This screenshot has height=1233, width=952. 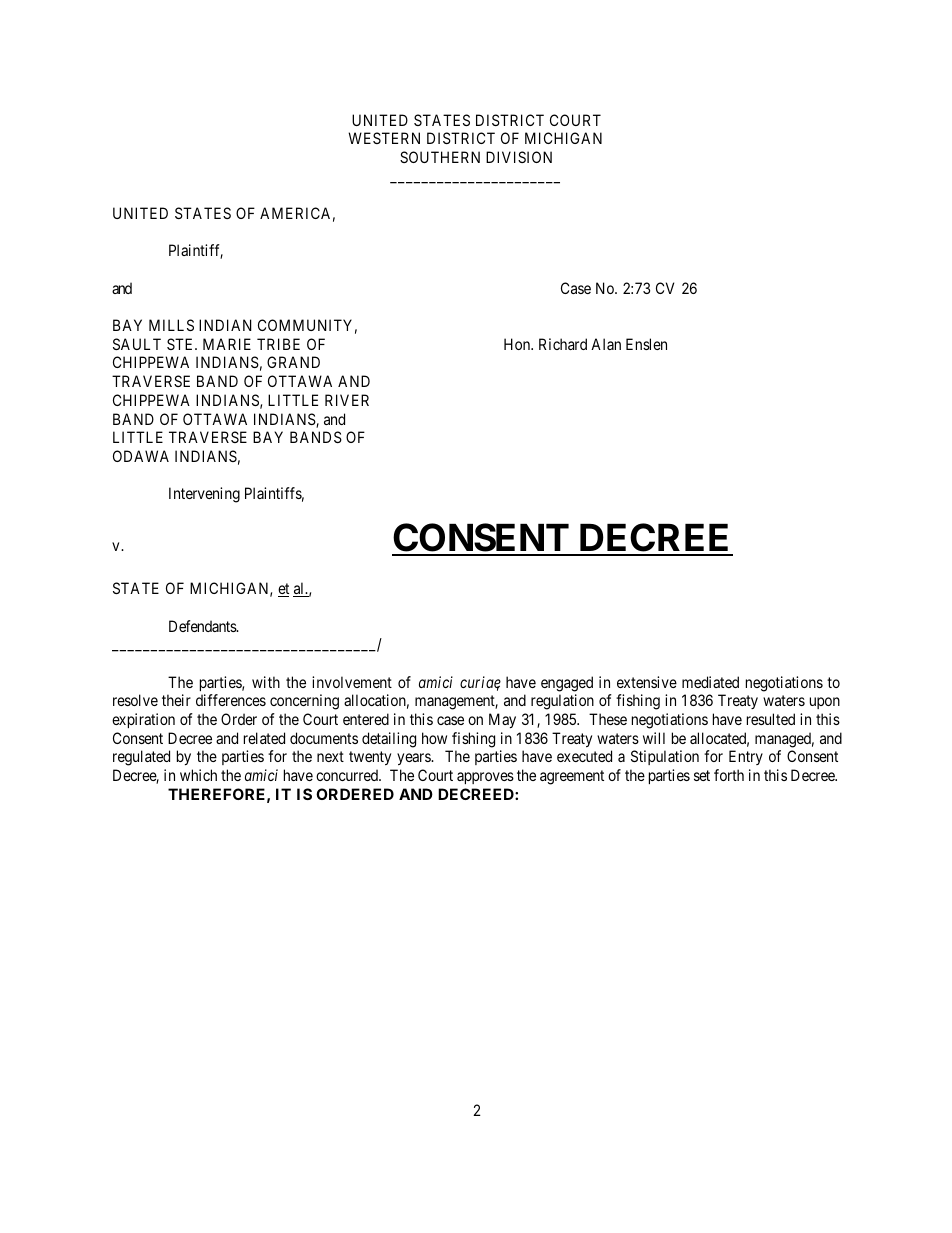 What do you see at coordinates (204, 495) in the screenshot?
I see `Intervening` at bounding box center [204, 495].
